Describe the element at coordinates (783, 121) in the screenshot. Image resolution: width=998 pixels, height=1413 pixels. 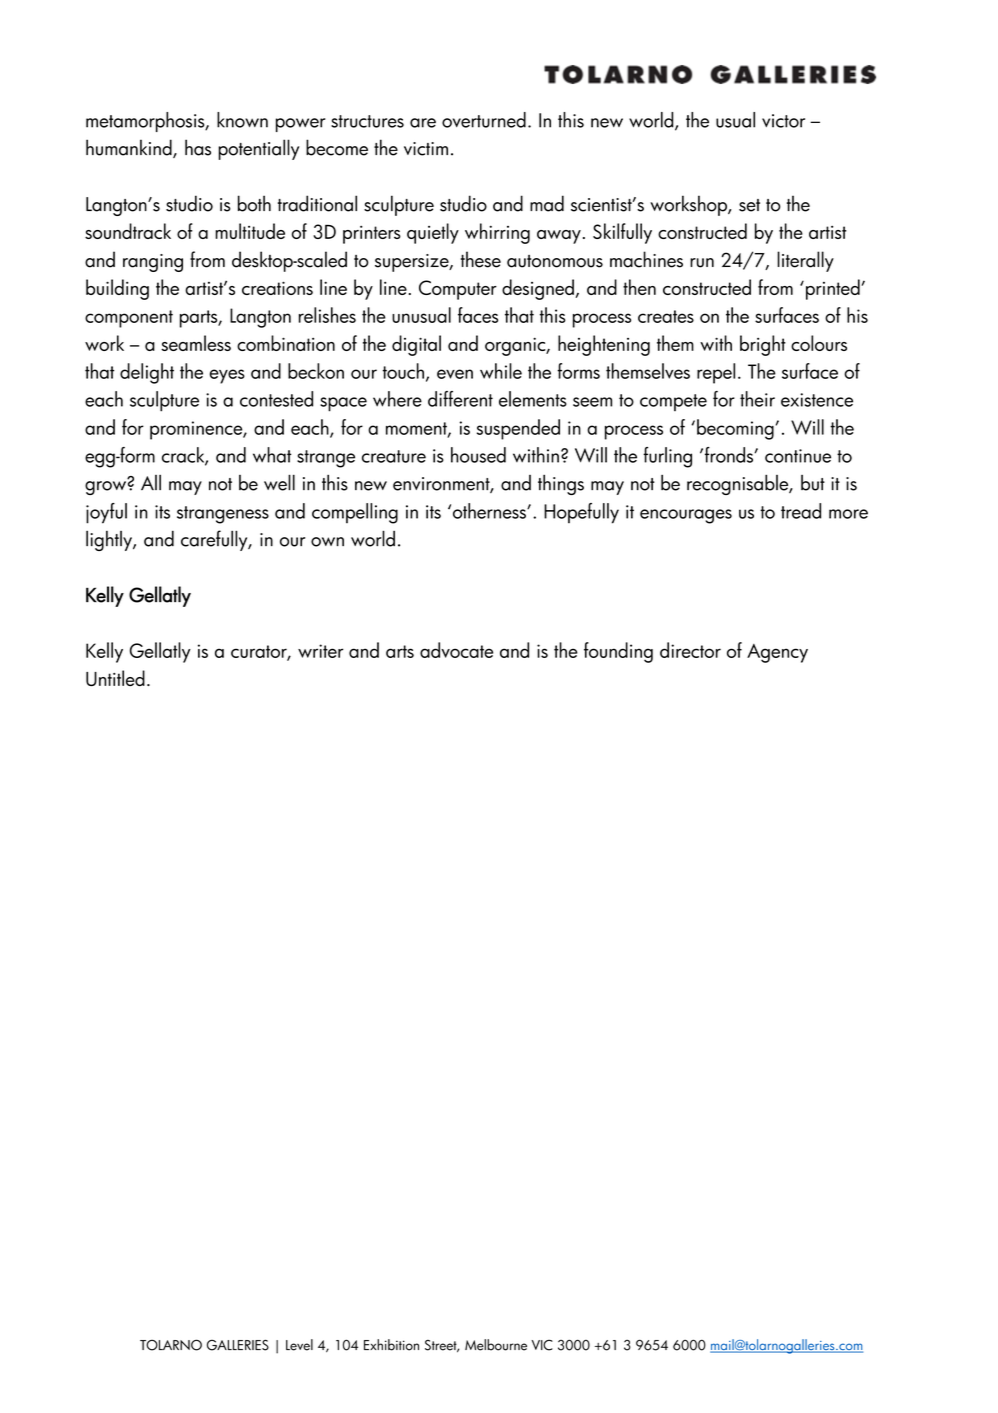
I see `victor` at that location.
